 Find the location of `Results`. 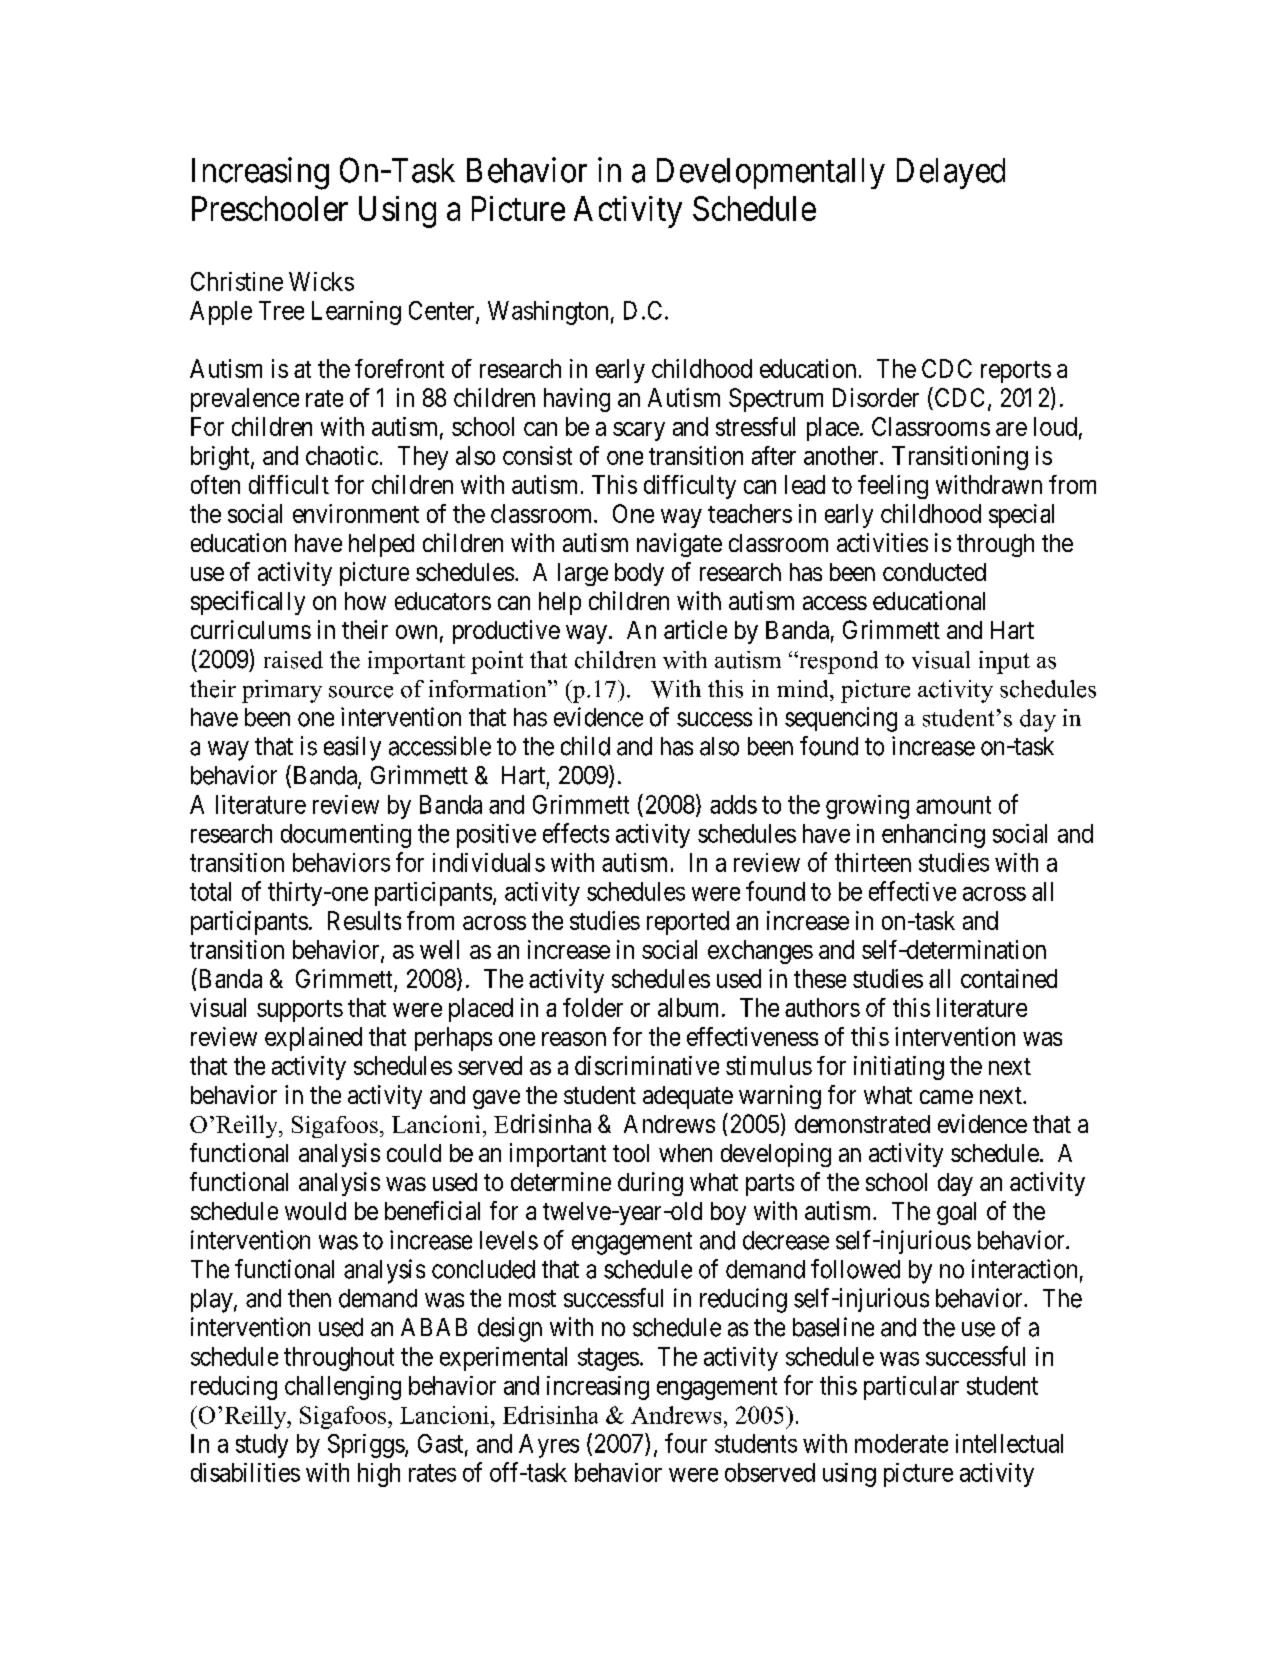

Results is located at coordinates (364, 920).
